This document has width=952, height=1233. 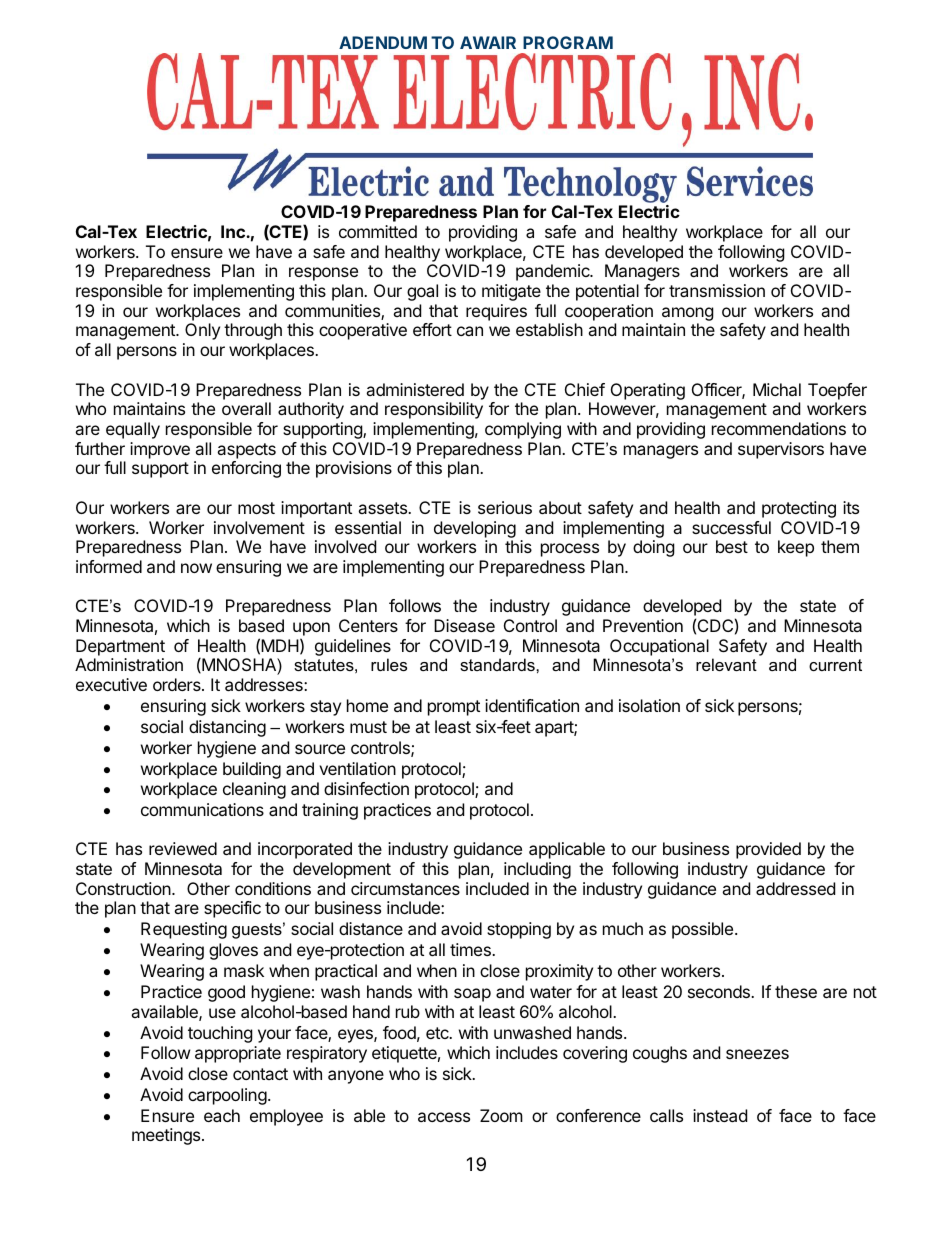 What do you see at coordinates (779, 428) in the document?
I see `recommendations` at bounding box center [779, 428].
